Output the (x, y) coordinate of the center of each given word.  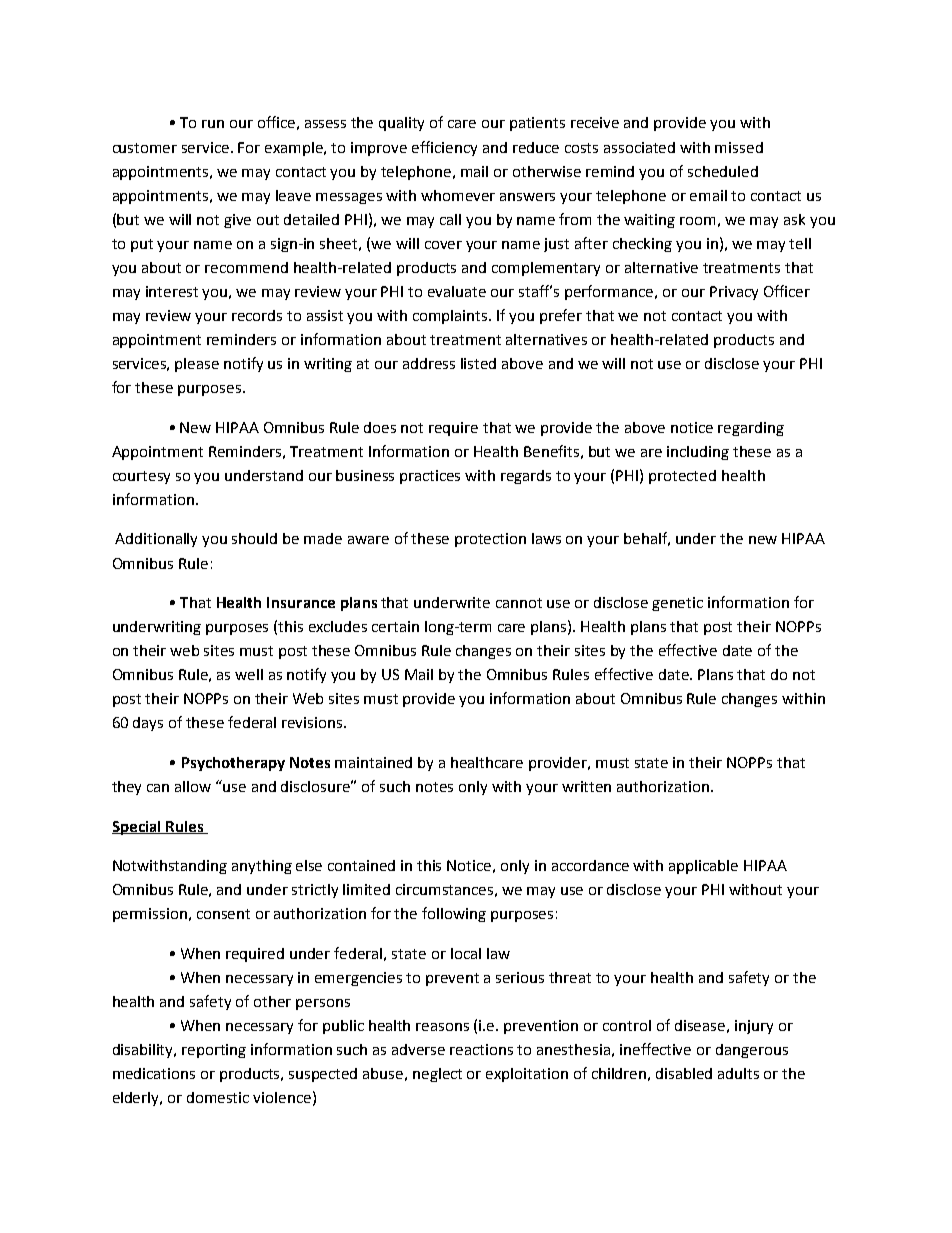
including (698, 453)
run (213, 124)
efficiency (444, 148)
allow (193, 786)
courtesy (141, 477)
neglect (437, 1075)
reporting (214, 1051)
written (586, 786)
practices (430, 477)
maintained (373, 762)
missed (739, 147)
